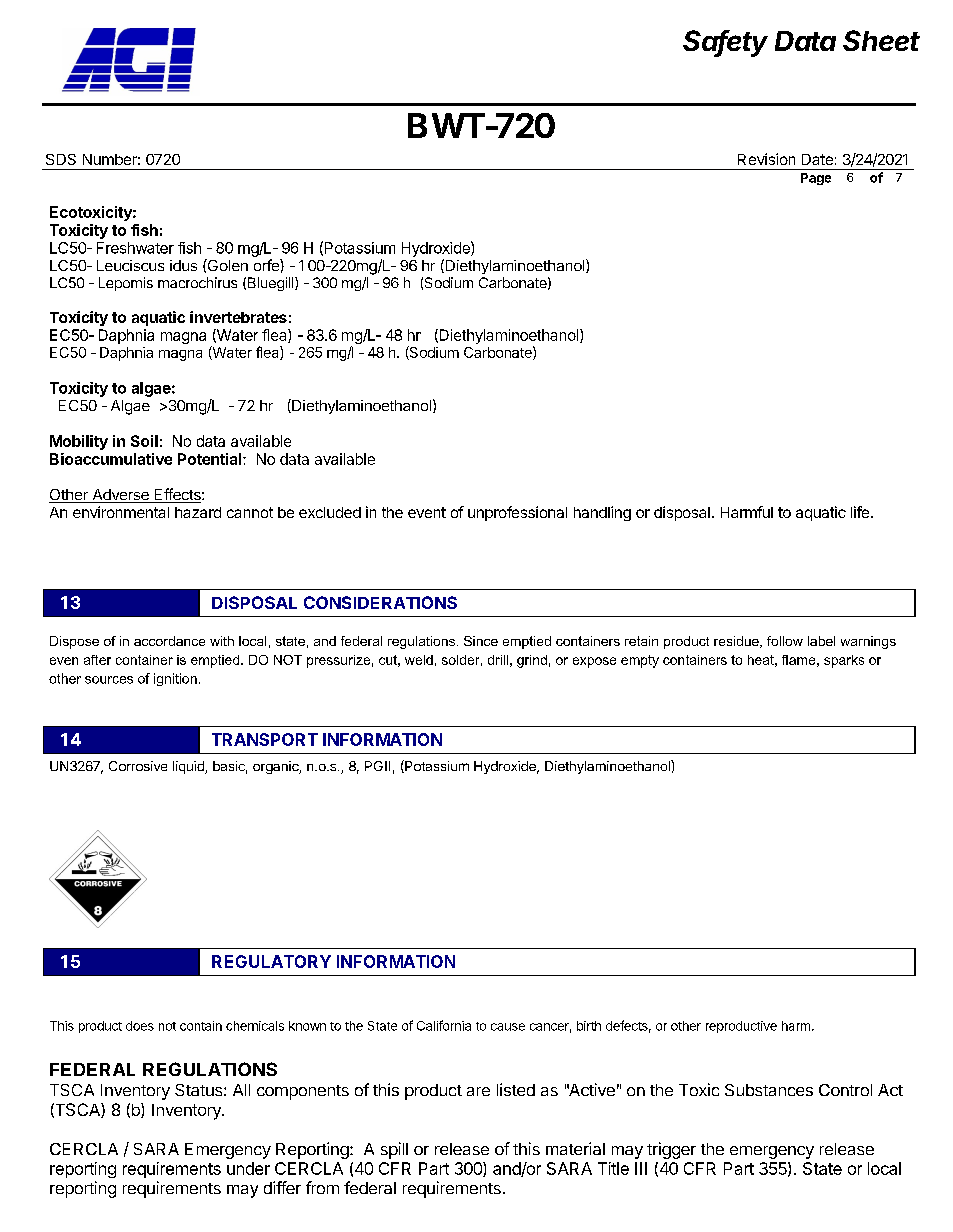 Image resolution: width=953 pixels, height=1232 pixels. Describe the element at coordinates (144, 441) in the page. I see `Soil` at that location.
